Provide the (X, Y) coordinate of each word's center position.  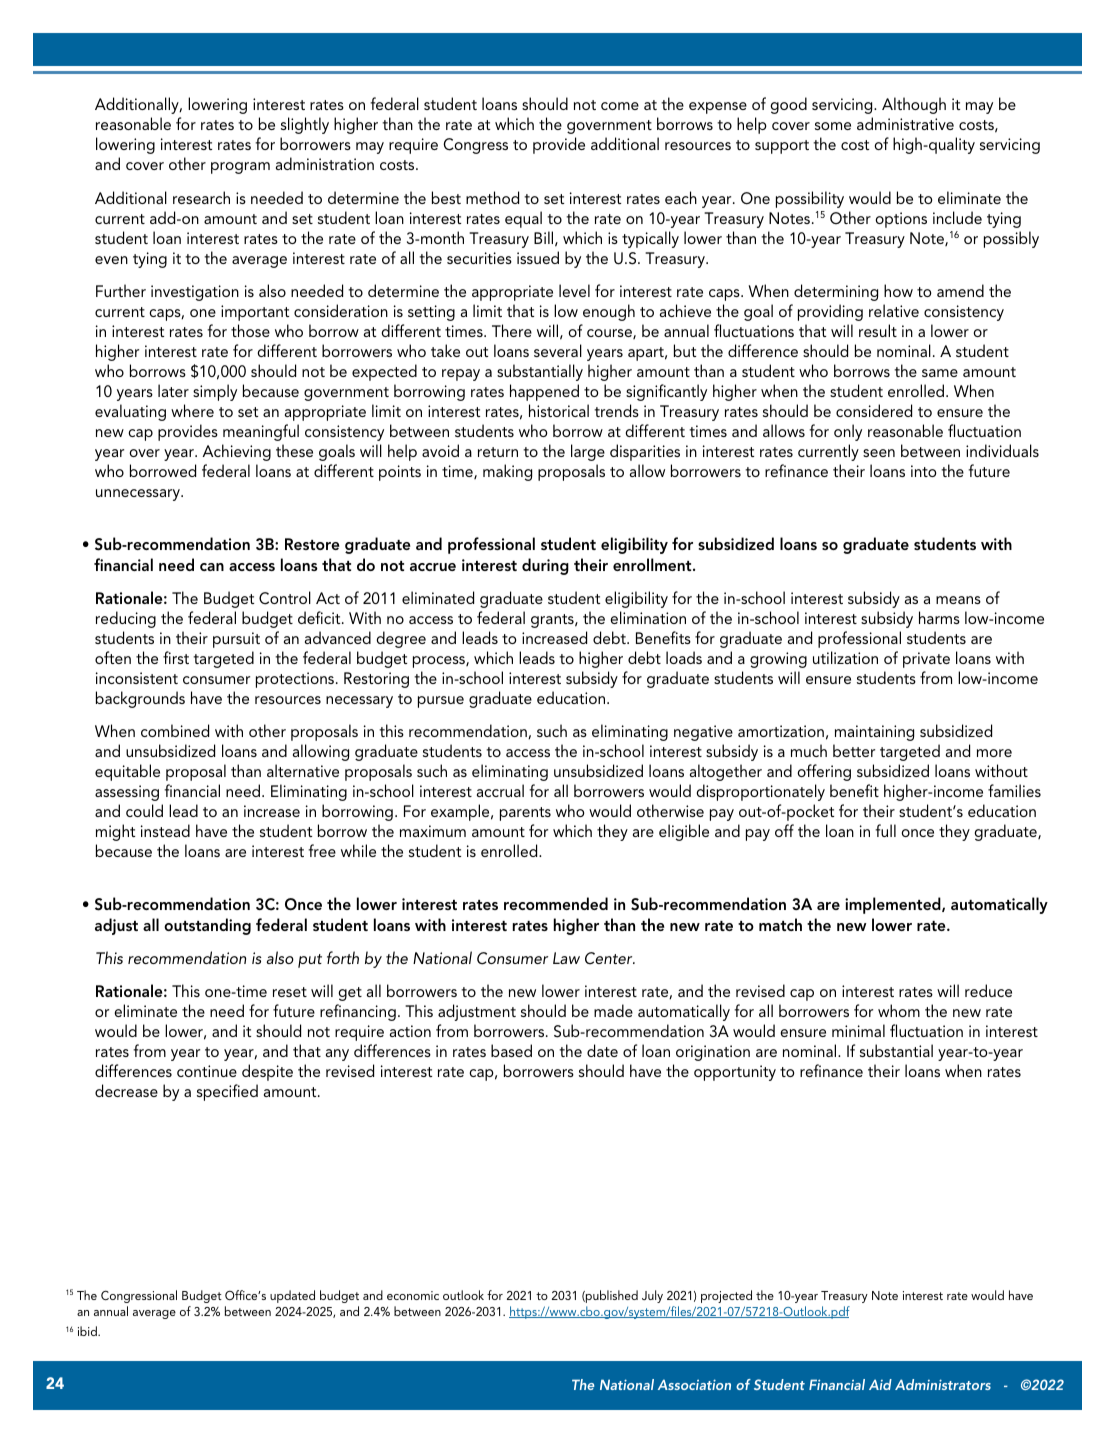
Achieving (236, 452)
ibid (88, 1331)
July (652, 1296)
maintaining (874, 733)
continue (207, 1071)
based (511, 1050)
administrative (905, 123)
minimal (858, 1030)
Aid (880, 1384)
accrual (500, 790)
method (492, 197)
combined (175, 730)
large (588, 452)
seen (879, 453)
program (240, 168)
